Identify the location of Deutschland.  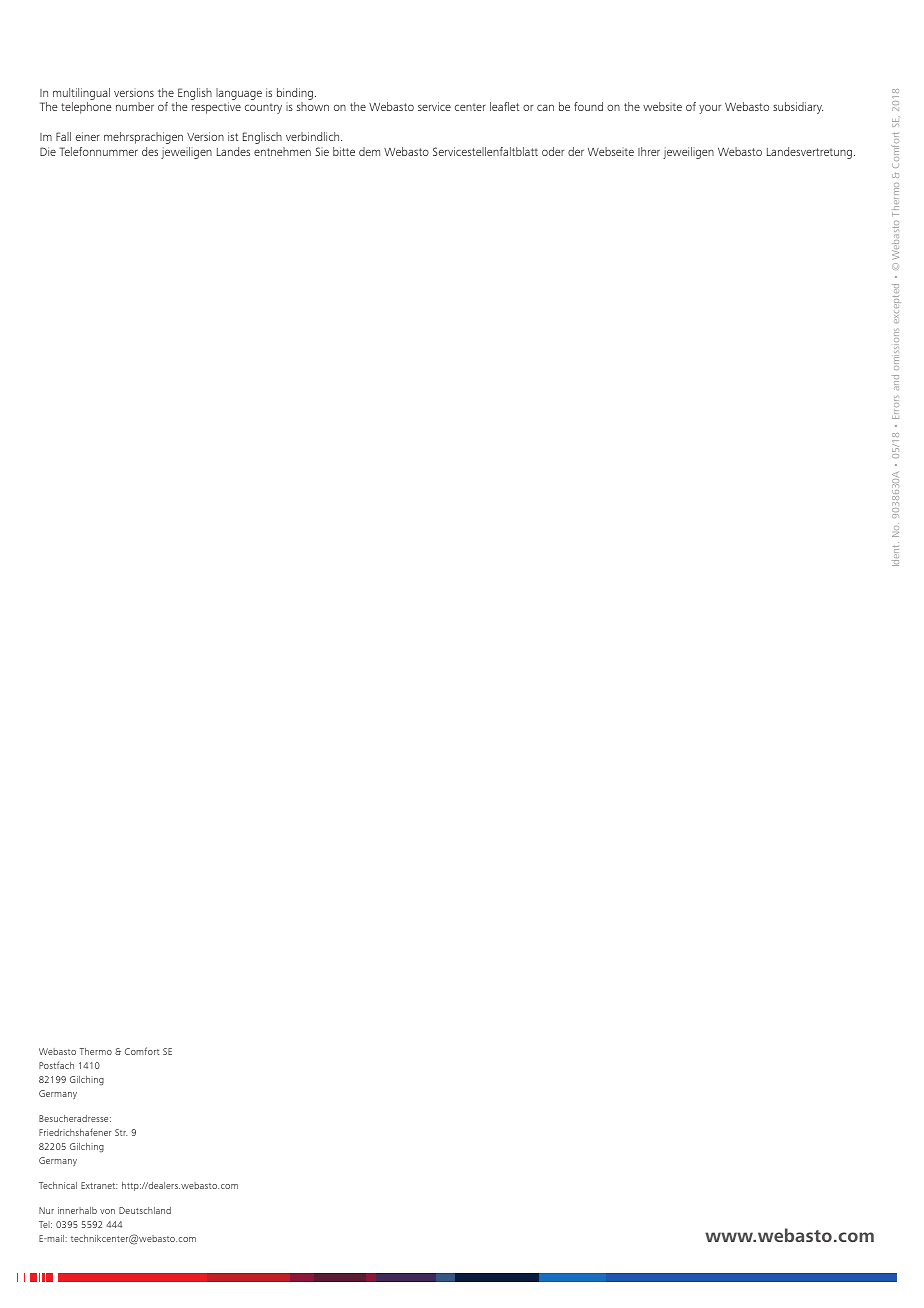
(145, 1210).
